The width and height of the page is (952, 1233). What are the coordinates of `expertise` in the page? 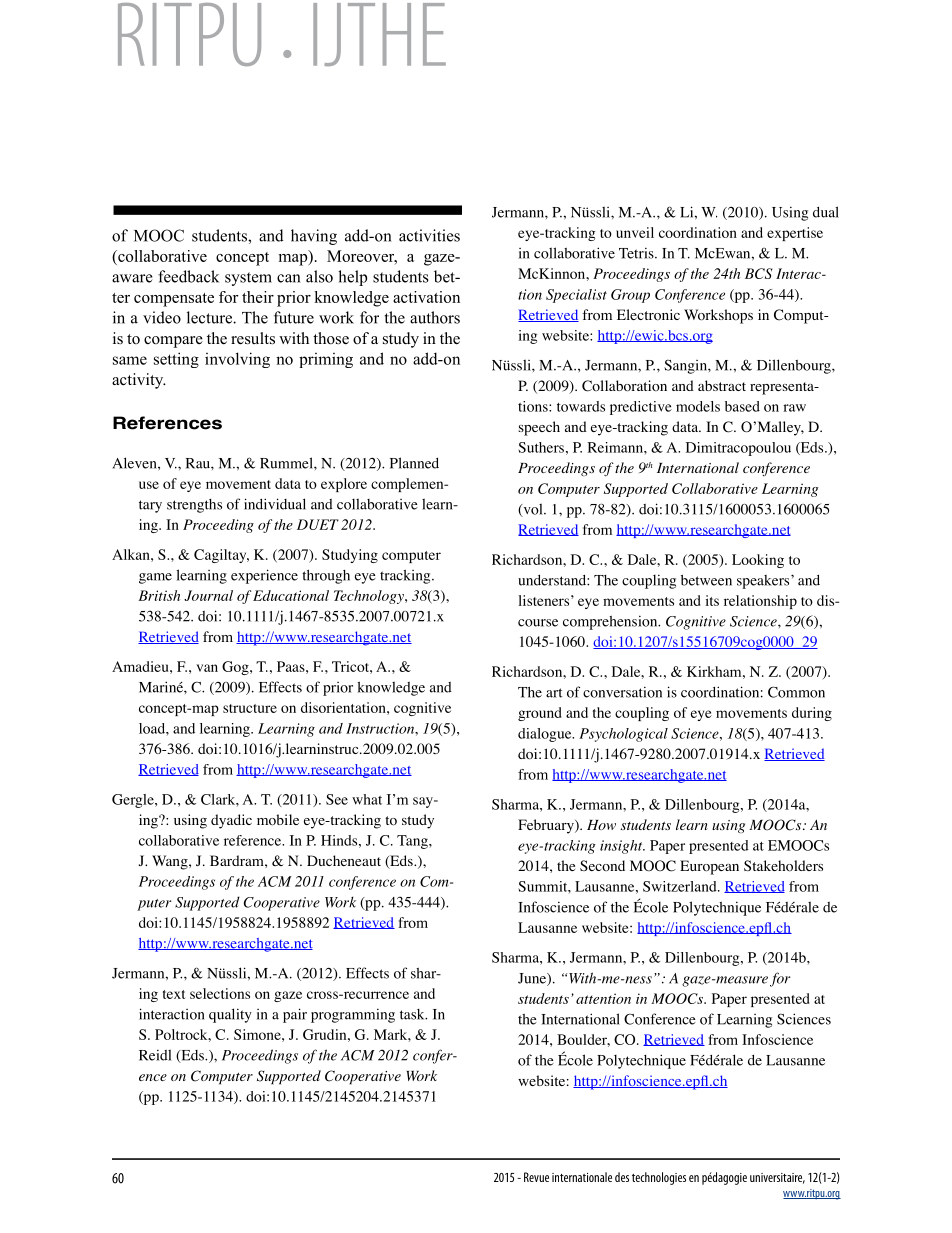 It's located at (795, 234).
